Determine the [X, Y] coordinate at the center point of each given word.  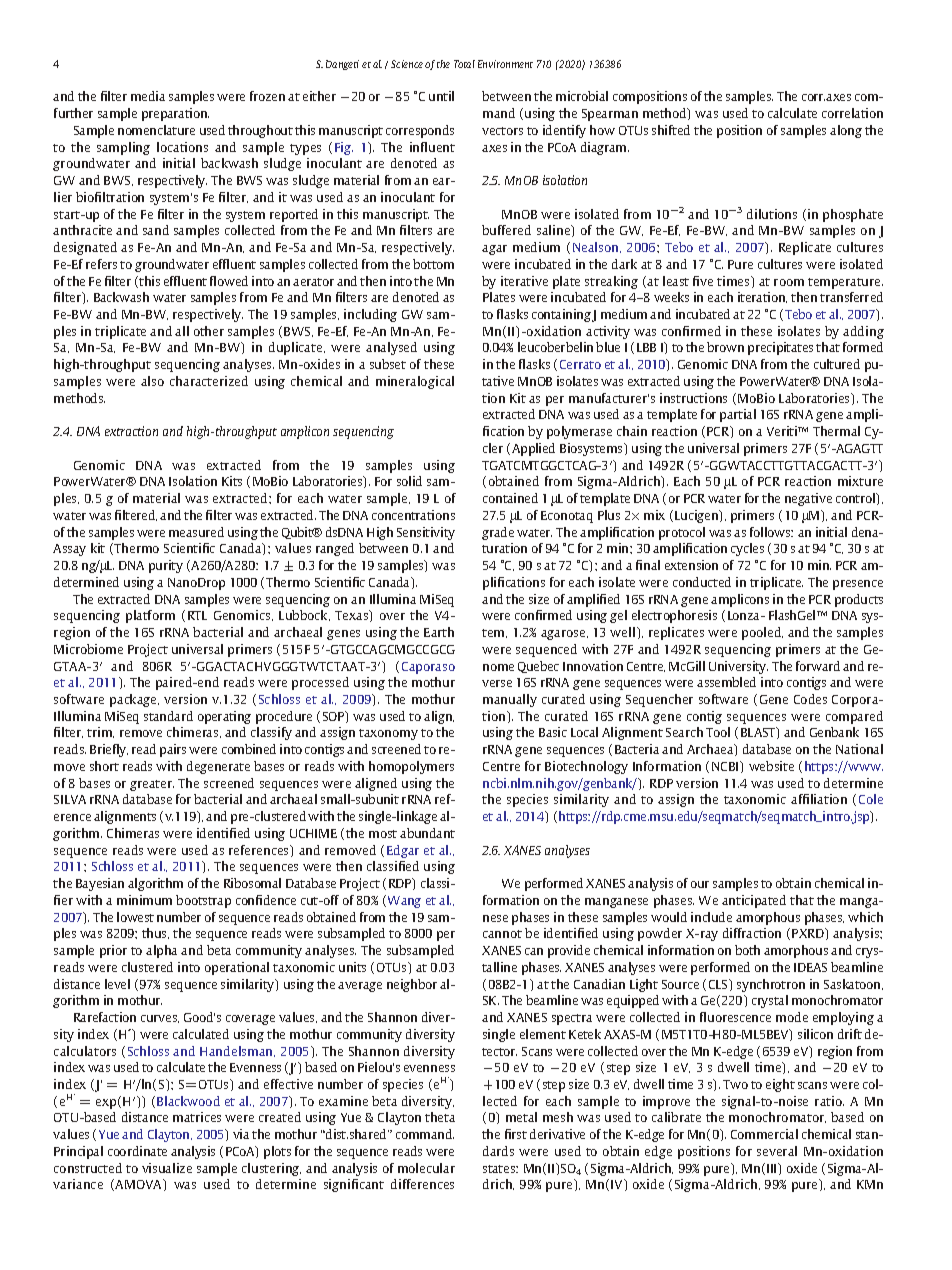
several [777, 1151]
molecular [426, 1168]
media [148, 96]
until [441, 96]
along [846, 131]
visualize [167, 1168]
